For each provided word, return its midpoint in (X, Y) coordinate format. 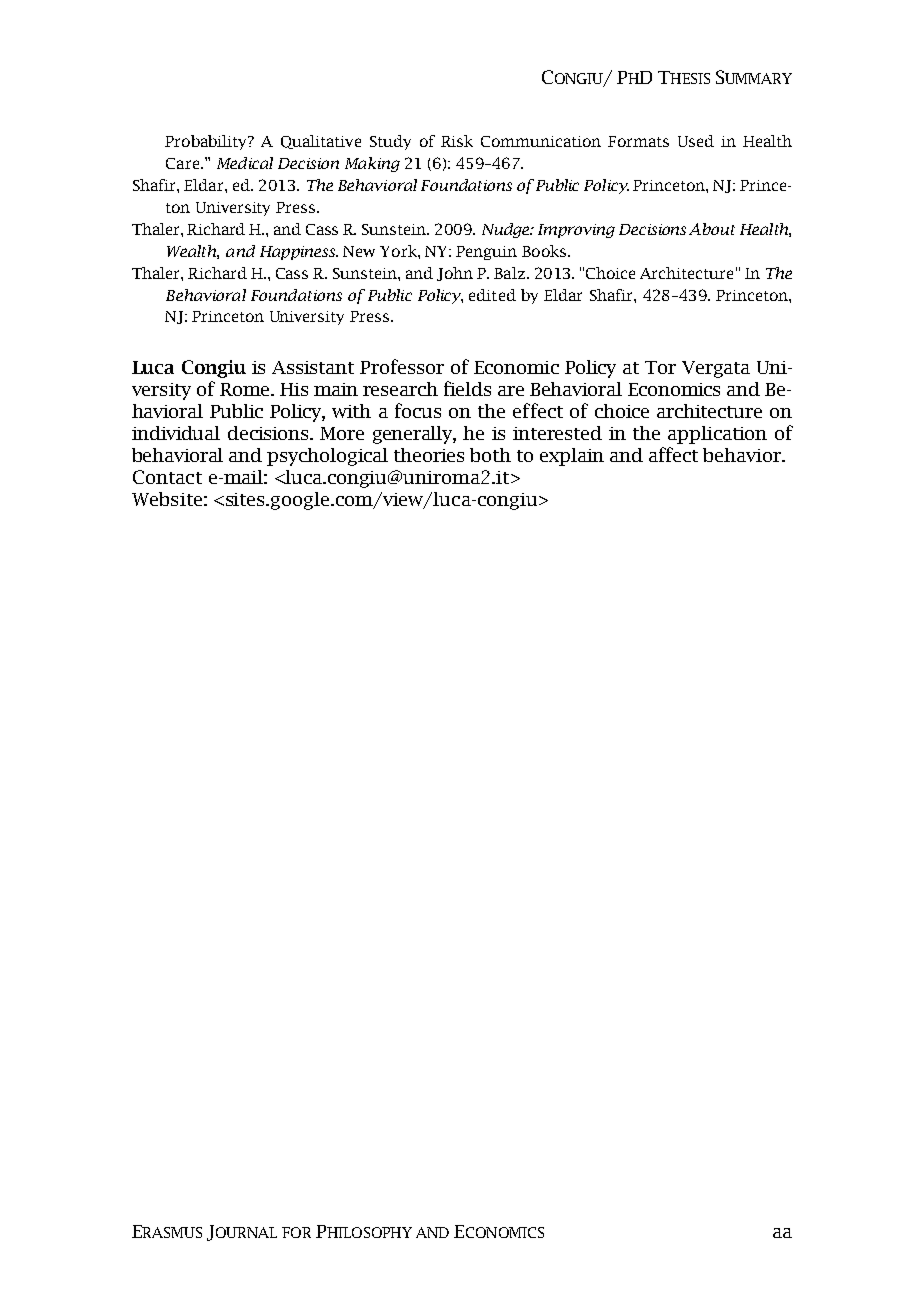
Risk (457, 141)
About (712, 229)
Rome (246, 389)
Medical (245, 163)
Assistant (313, 367)
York (399, 251)
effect (538, 410)
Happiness (299, 253)
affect (673, 454)
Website (167, 499)
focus (418, 410)
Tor (660, 367)
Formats (638, 141)
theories (429, 455)
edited (492, 295)
